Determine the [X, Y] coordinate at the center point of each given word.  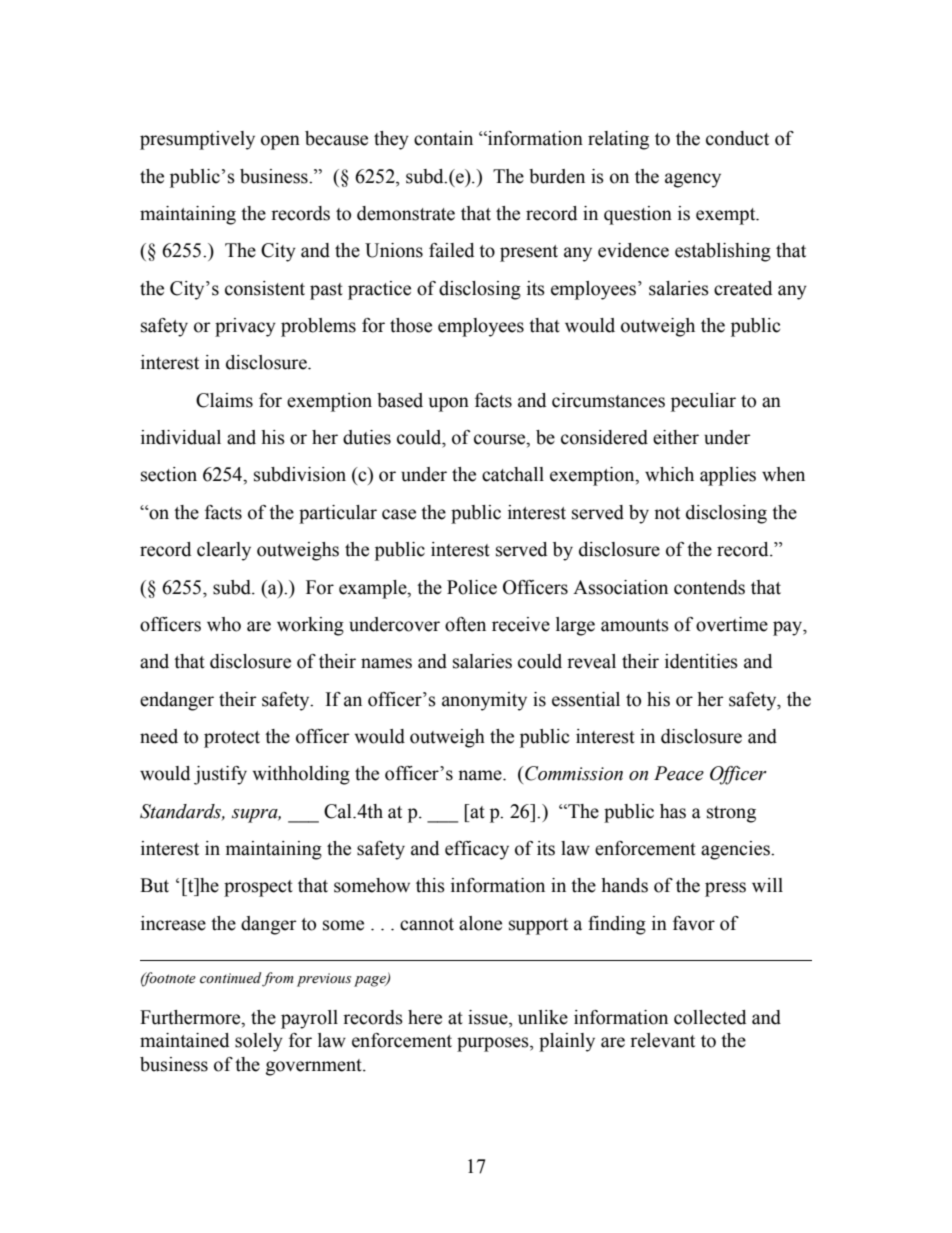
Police [472, 587]
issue [489, 1018]
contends [709, 587]
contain [443, 138]
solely [259, 1042]
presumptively [197, 140]
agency [693, 180]
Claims [224, 400]
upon [449, 404]
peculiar [703, 402]
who [224, 624]
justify [220, 775]
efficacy [477, 850]
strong [731, 814]
